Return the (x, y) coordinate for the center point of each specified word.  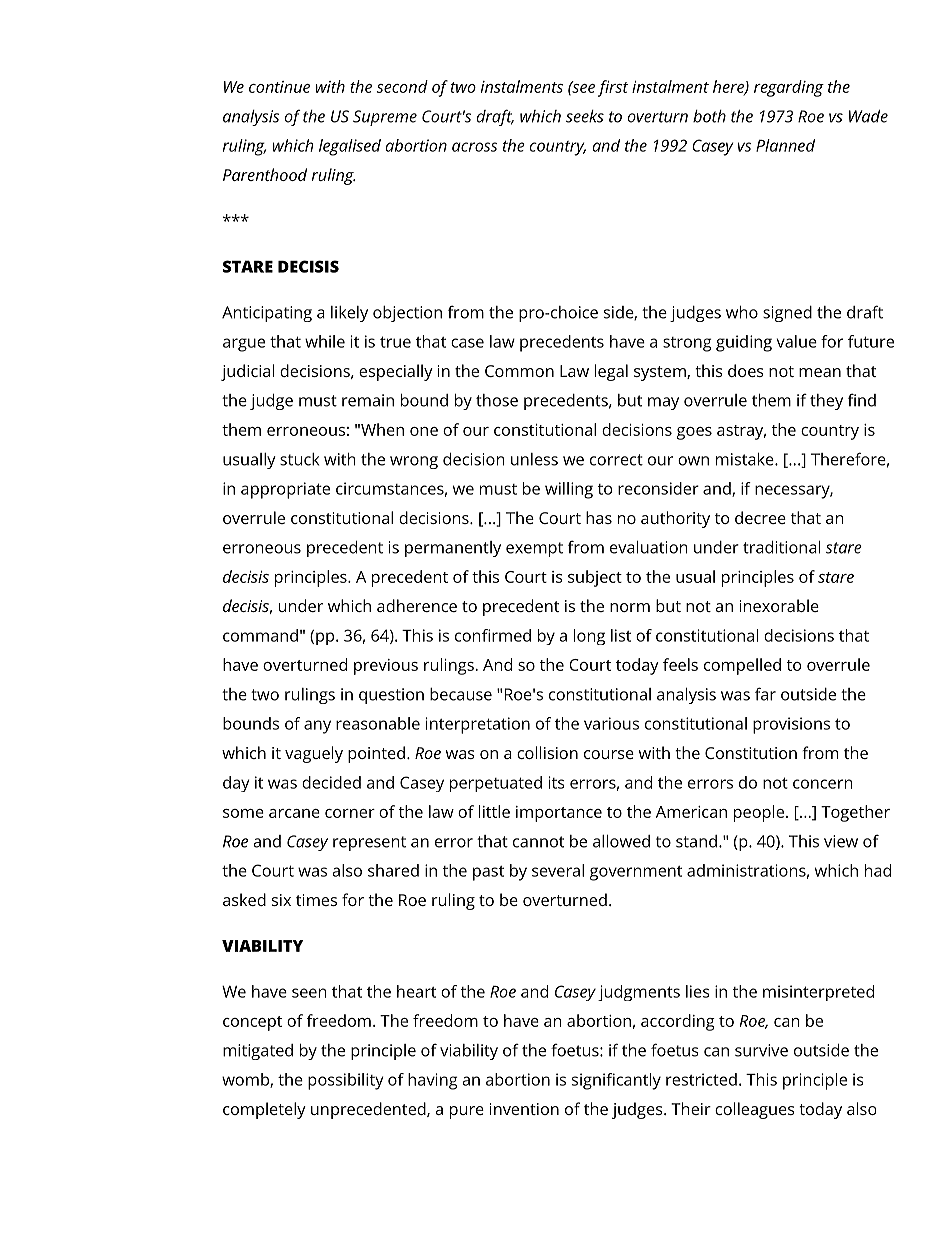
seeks (585, 116)
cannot (538, 842)
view (841, 841)
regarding (789, 88)
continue (279, 87)
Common (519, 371)
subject (595, 578)
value (796, 341)
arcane (294, 813)
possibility (345, 1081)
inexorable (779, 605)
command (260, 635)
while (325, 341)
